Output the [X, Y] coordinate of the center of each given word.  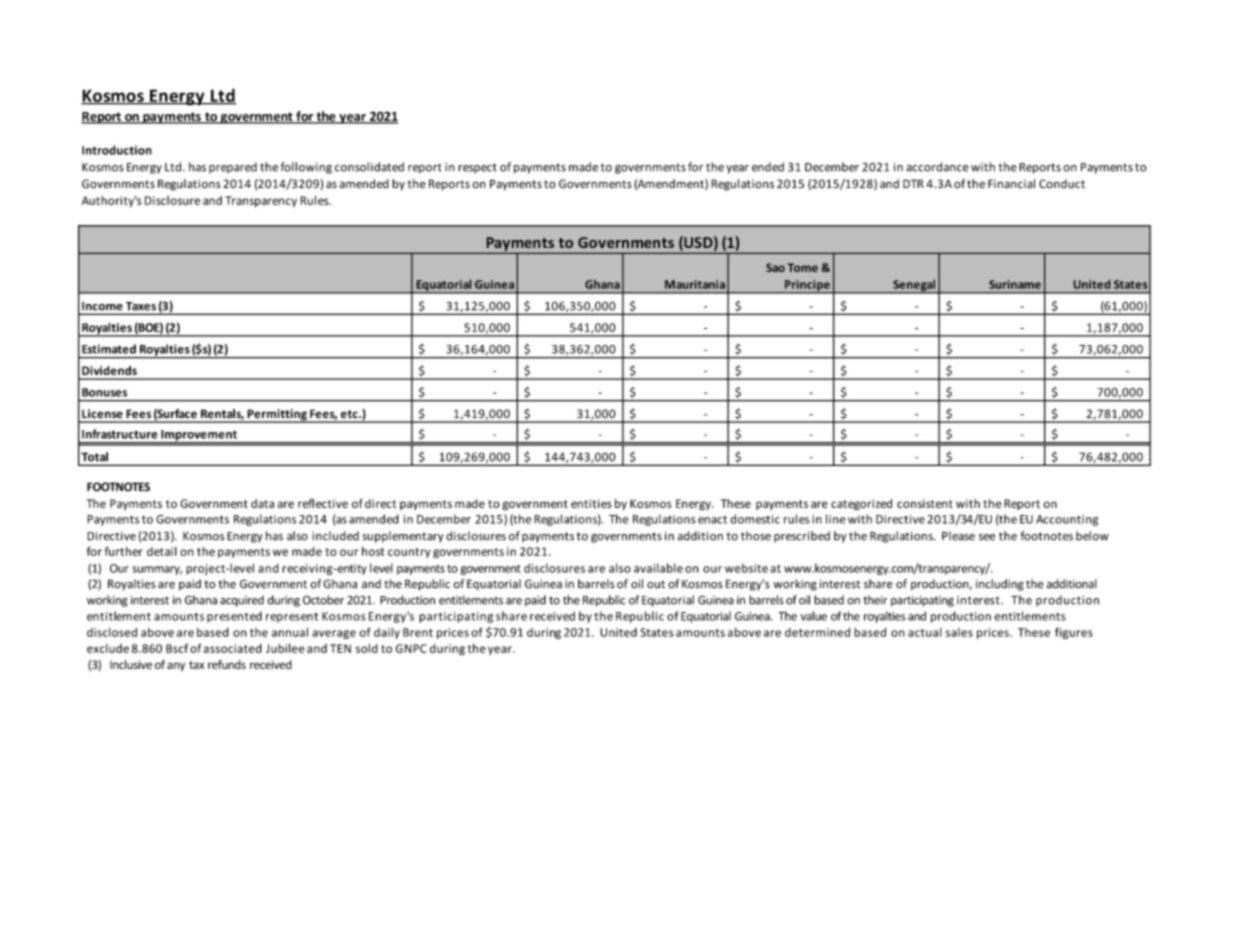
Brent [418, 632]
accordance [937, 167]
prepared [233, 168]
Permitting [277, 416]
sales [959, 632]
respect [477, 168]
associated [233, 648]
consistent [925, 503]
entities [591, 503]
